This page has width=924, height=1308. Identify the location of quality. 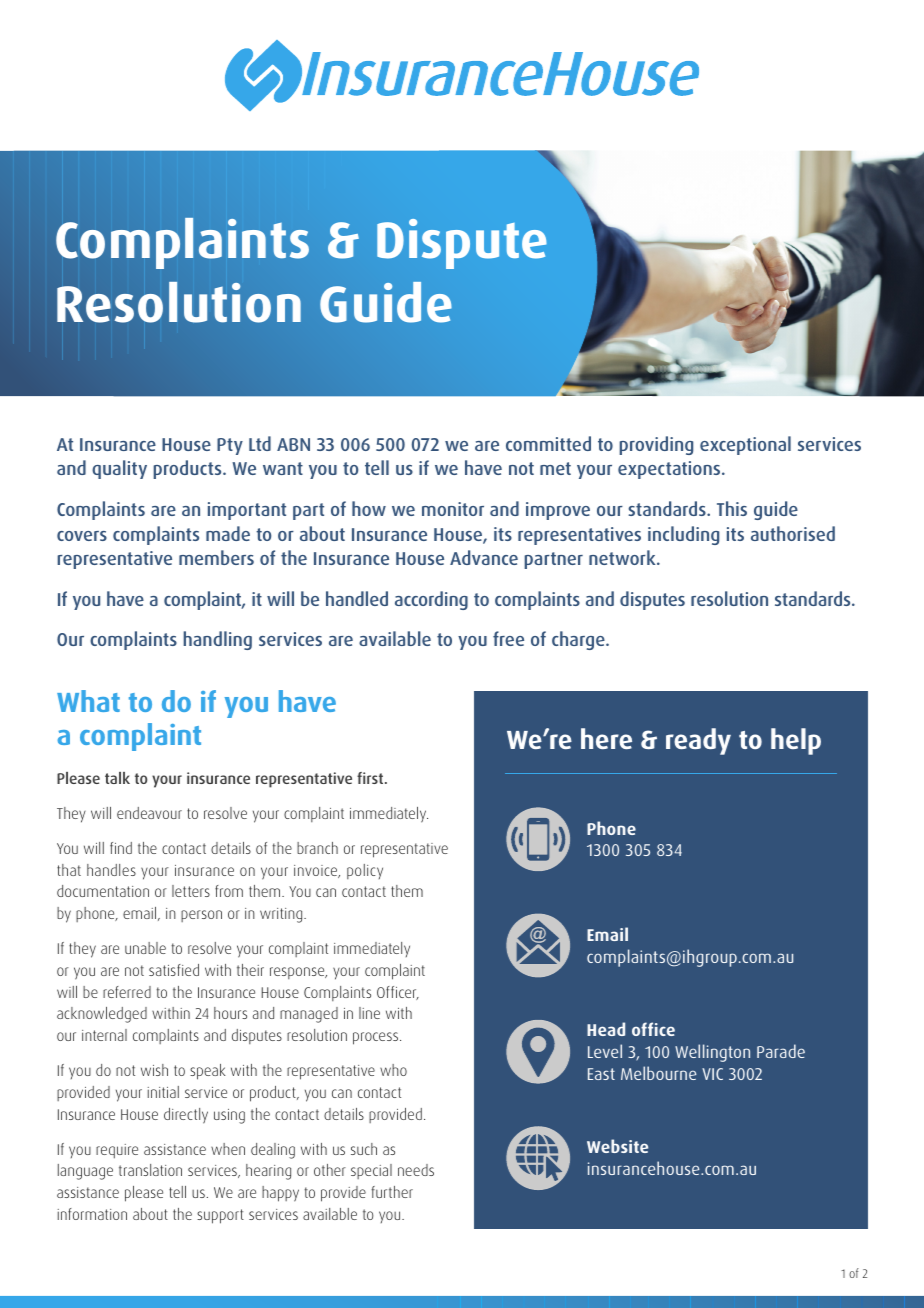
(119, 469).
